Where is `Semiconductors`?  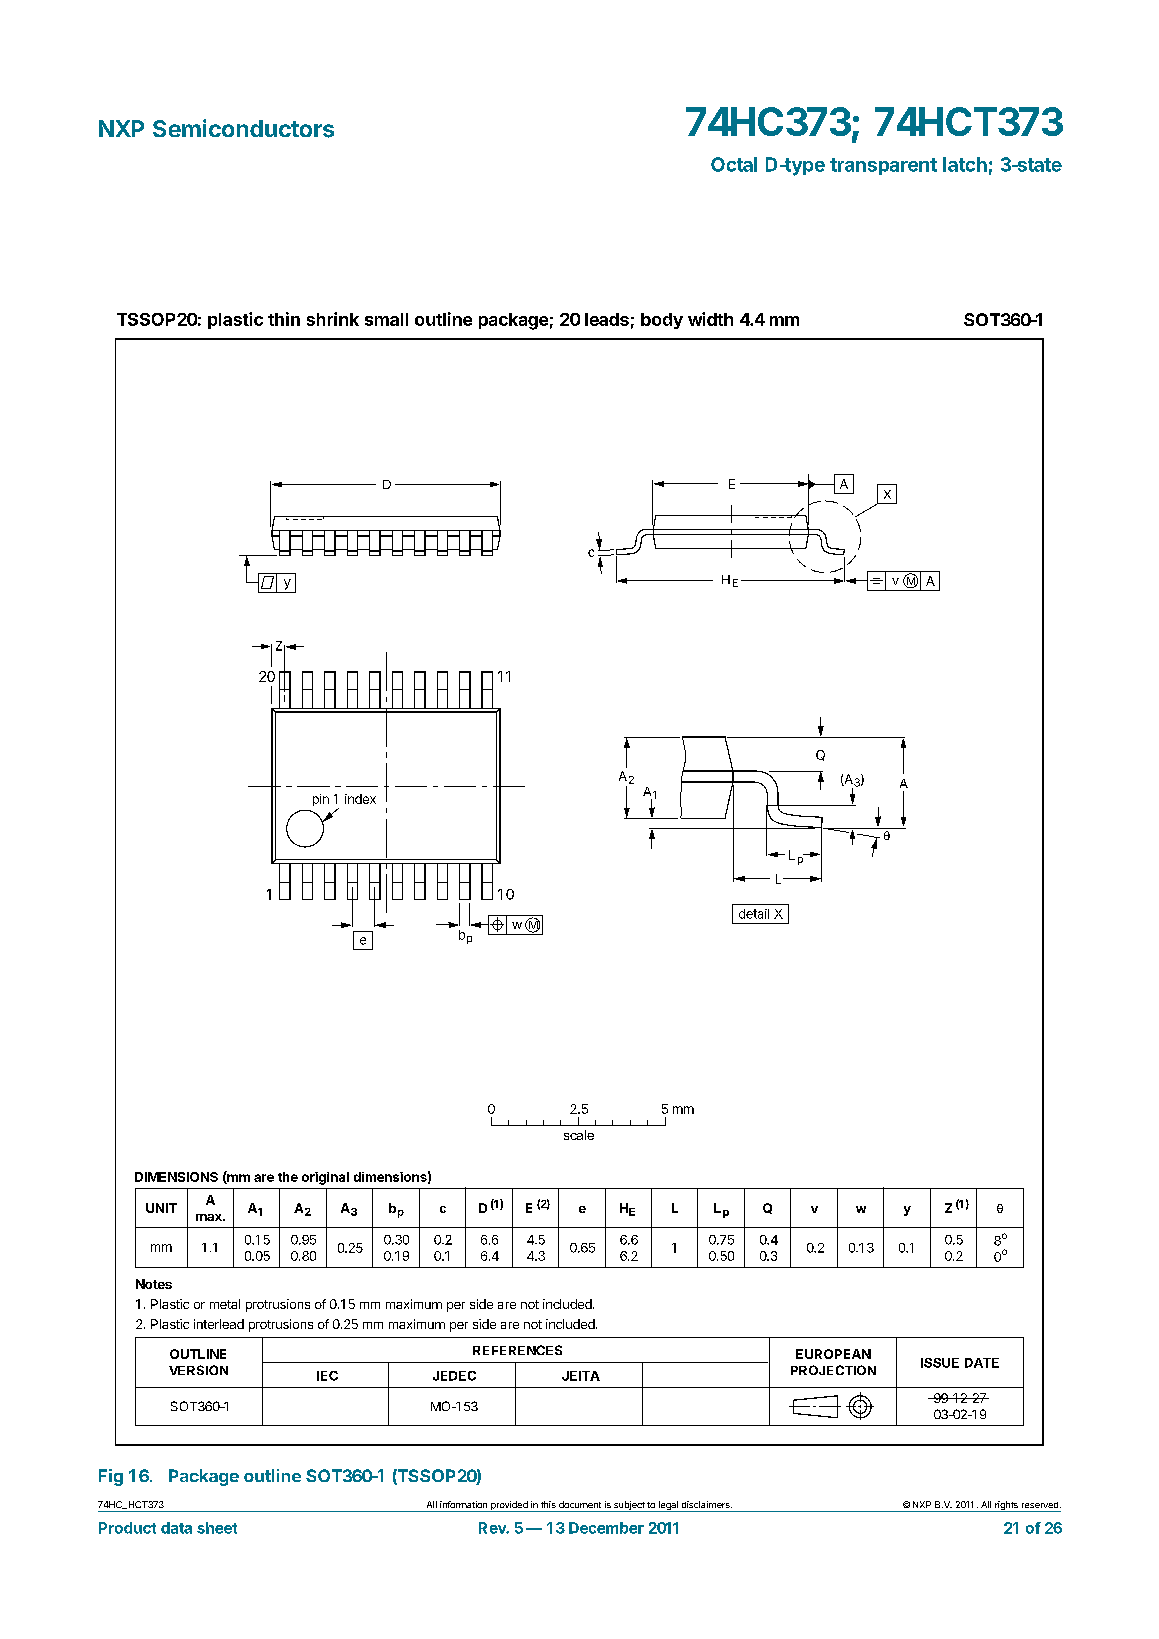
Semiconductors is located at coordinates (243, 128).
